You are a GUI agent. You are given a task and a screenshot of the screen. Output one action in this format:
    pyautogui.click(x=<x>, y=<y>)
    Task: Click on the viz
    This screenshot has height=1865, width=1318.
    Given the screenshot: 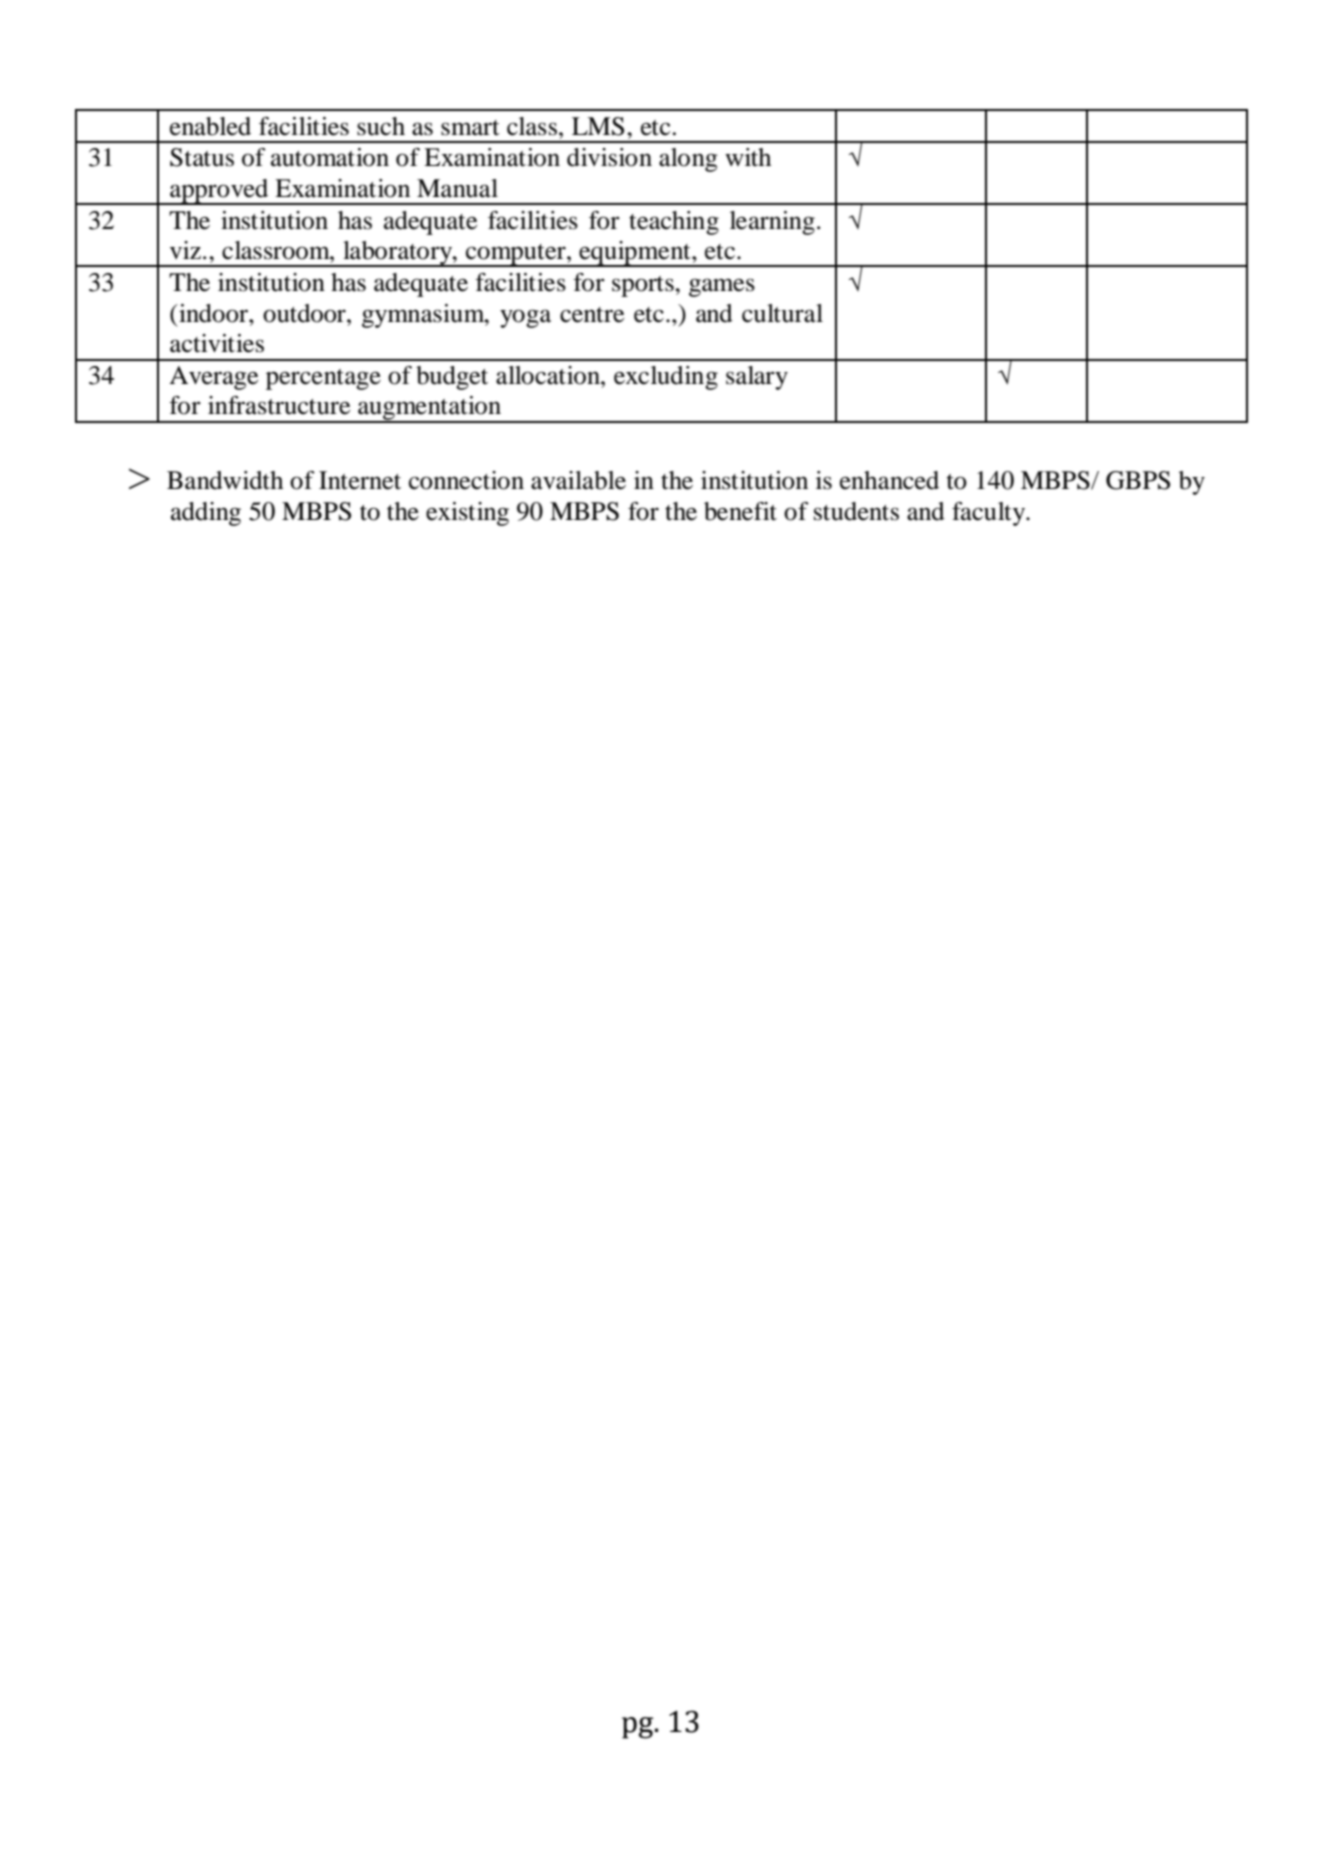 What is the action you would take?
    pyautogui.click(x=185, y=250)
